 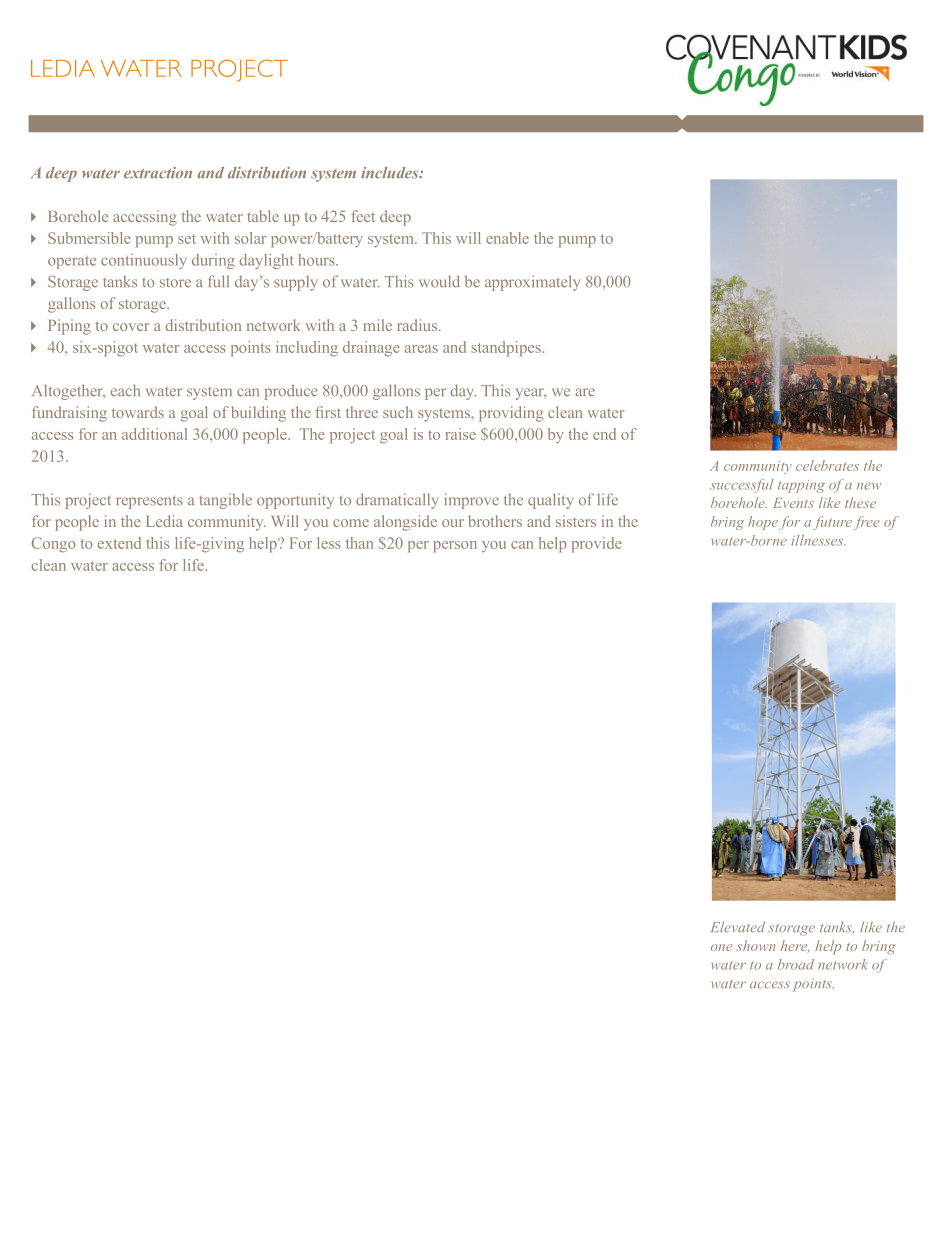 I want to click on enable, so click(x=507, y=238).
